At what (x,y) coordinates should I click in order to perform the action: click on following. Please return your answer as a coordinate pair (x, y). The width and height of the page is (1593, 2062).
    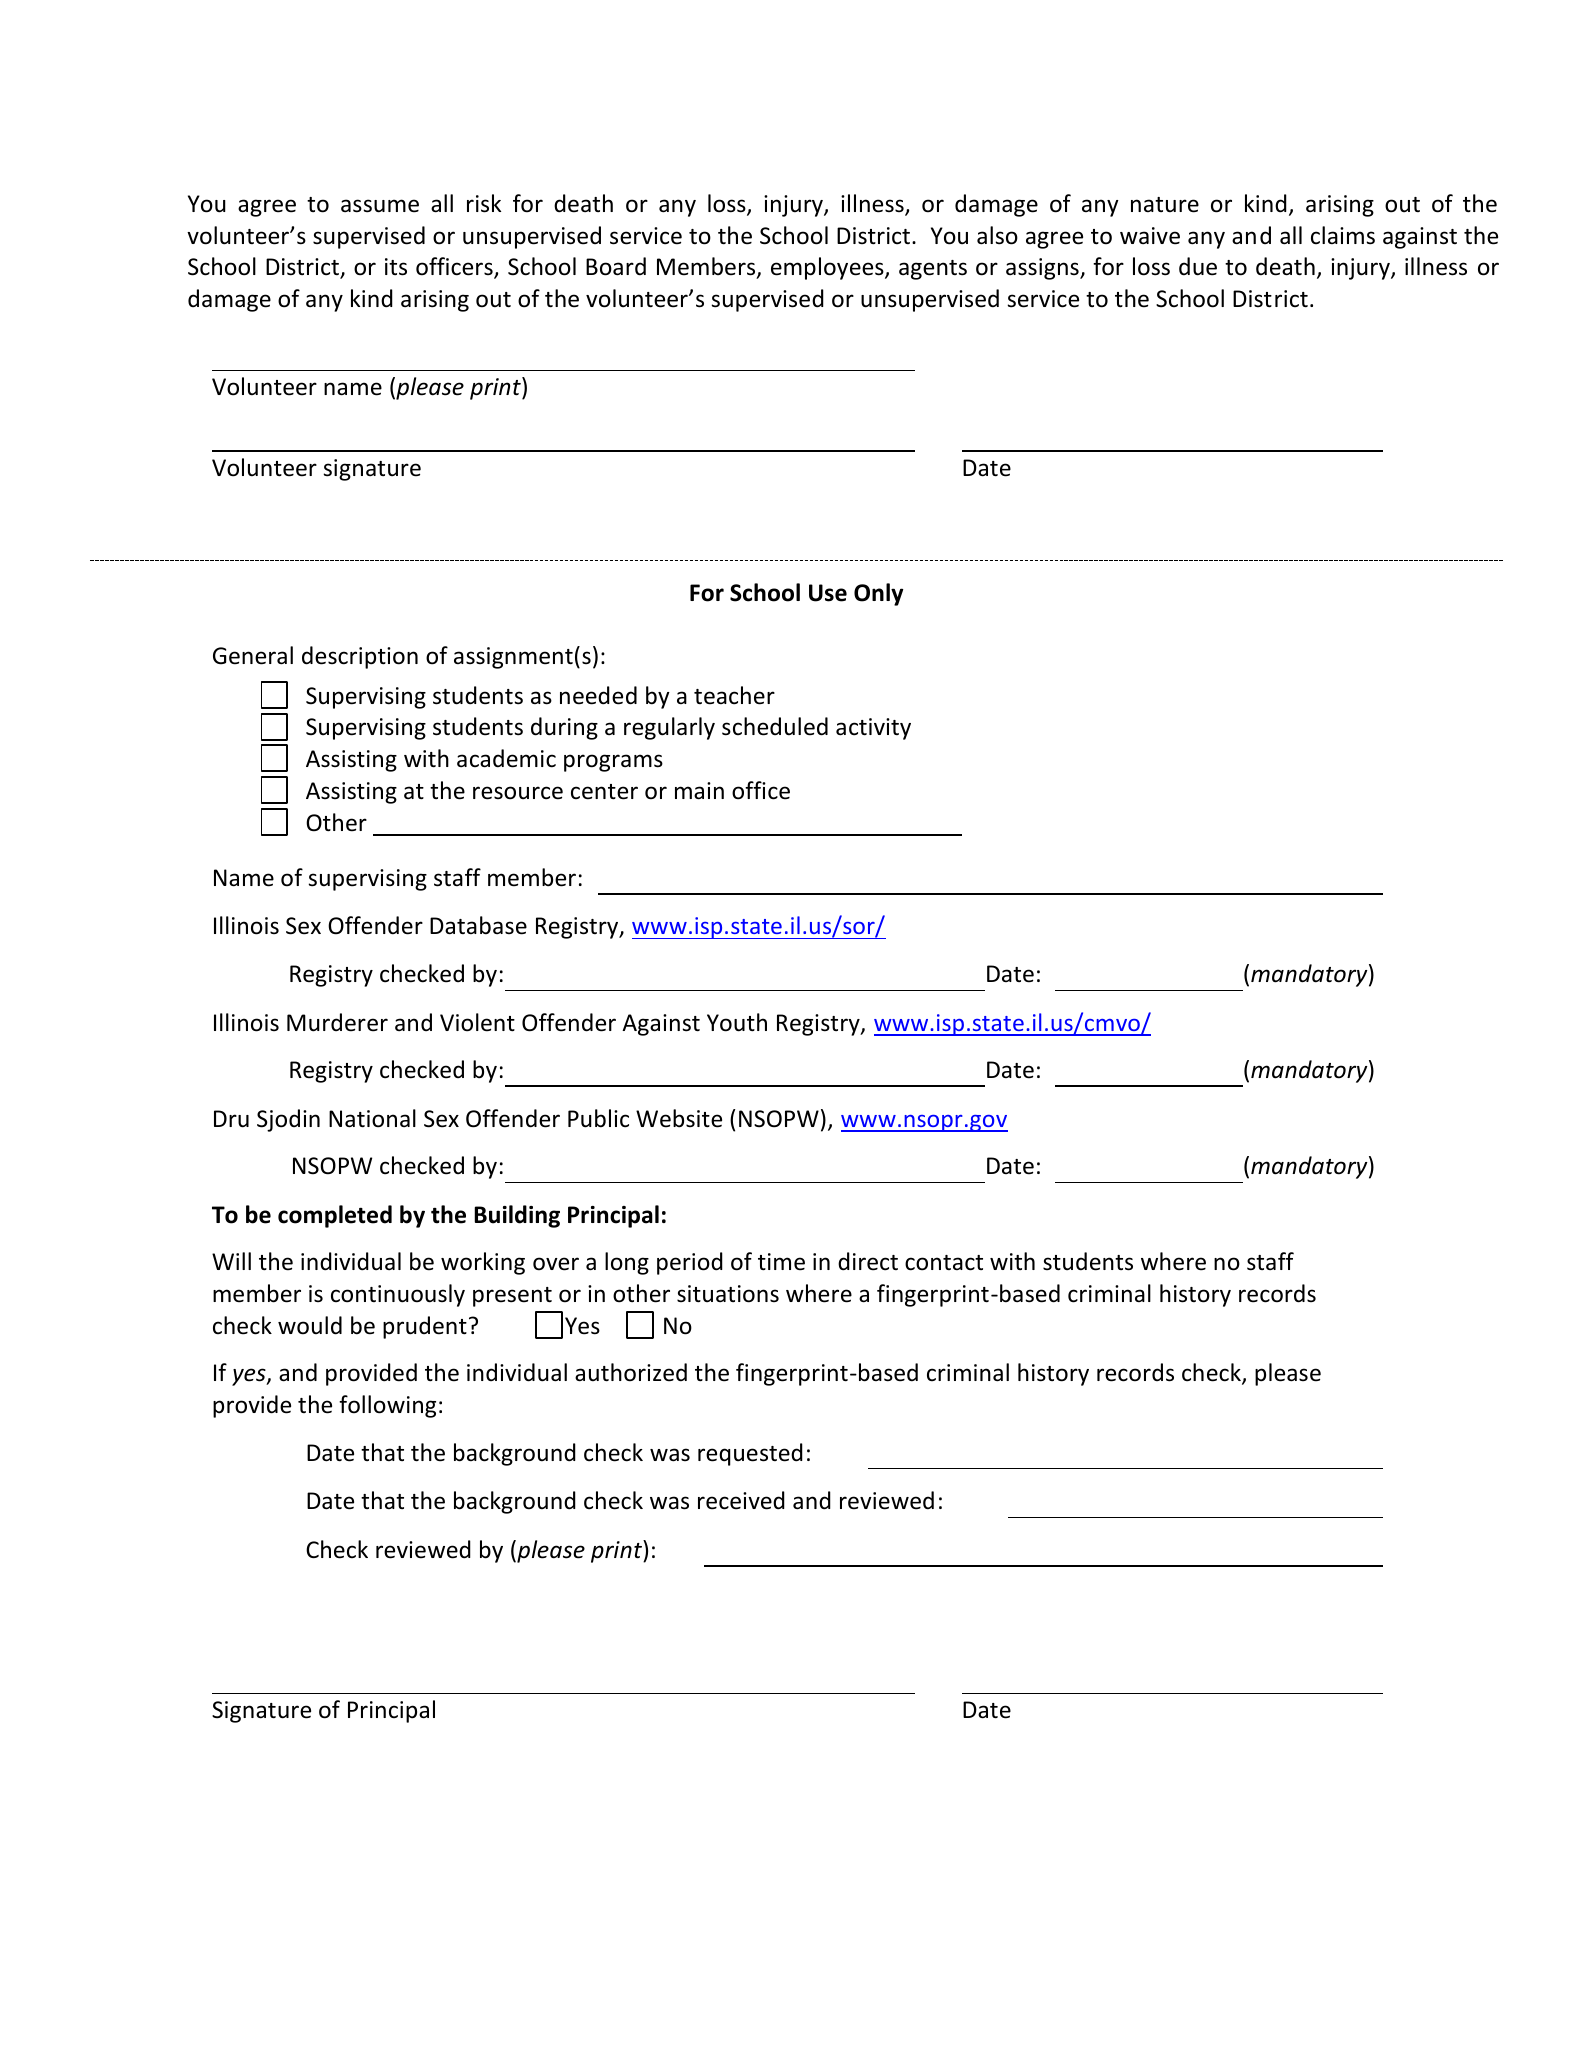
    Looking at the image, I should click on (387, 1406).
